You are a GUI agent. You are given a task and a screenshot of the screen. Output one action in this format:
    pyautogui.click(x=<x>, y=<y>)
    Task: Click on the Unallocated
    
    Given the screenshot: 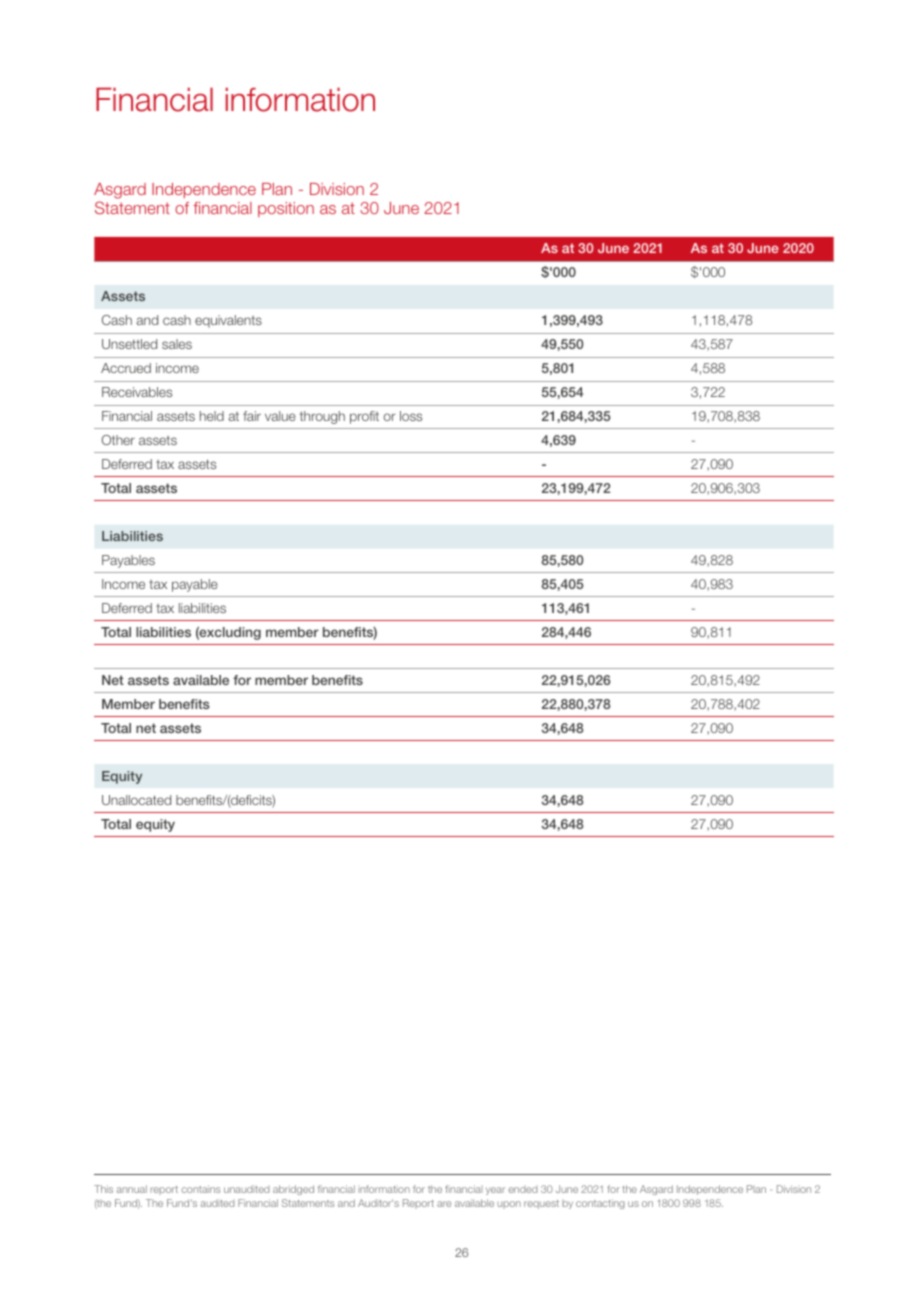 What is the action you would take?
    pyautogui.click(x=136, y=800)
